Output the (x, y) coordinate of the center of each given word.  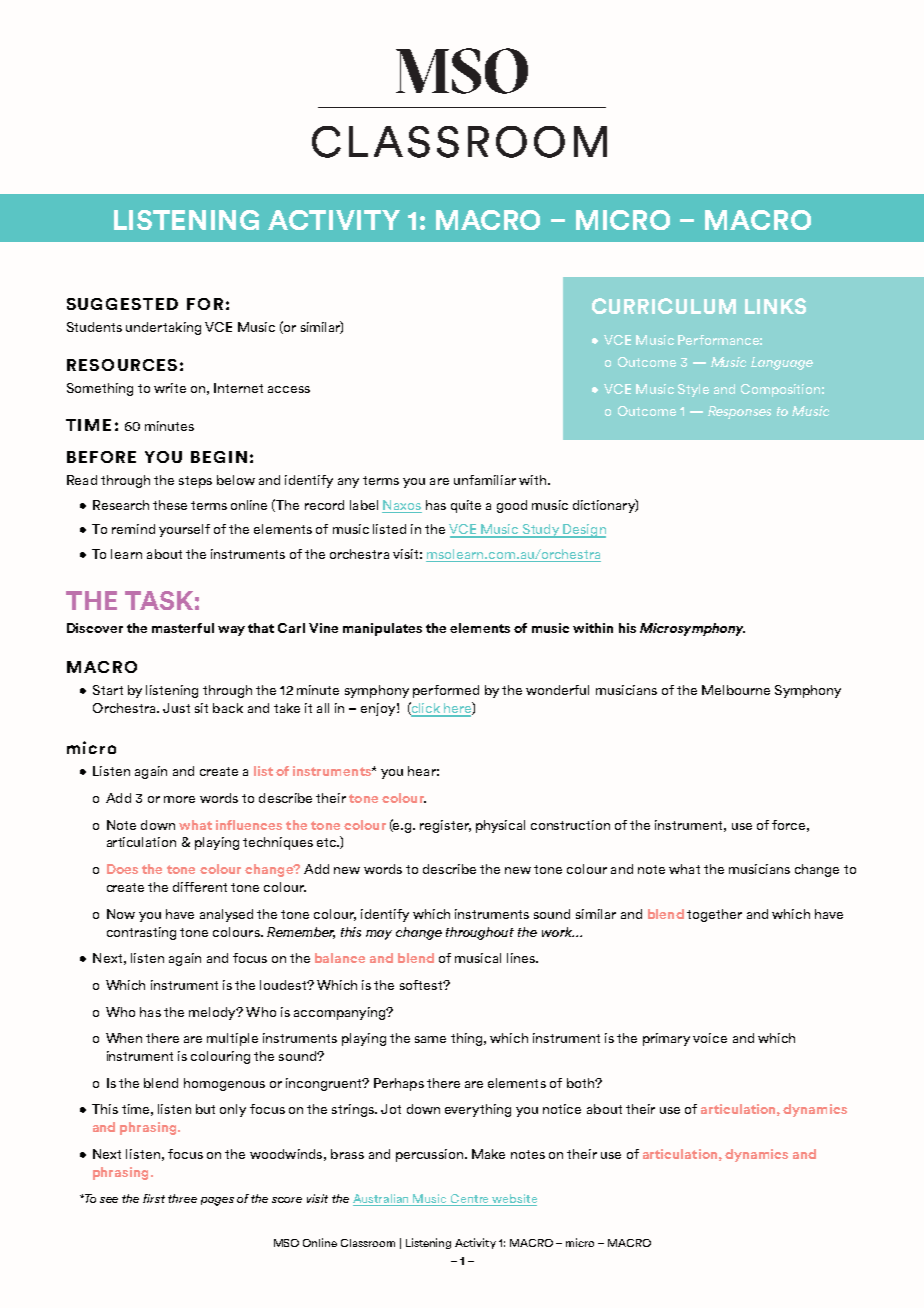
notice (562, 1109)
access (289, 389)
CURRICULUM (664, 306)
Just (176, 708)
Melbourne (736, 690)
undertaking (163, 328)
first (154, 1198)
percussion (429, 1155)
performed (446, 691)
